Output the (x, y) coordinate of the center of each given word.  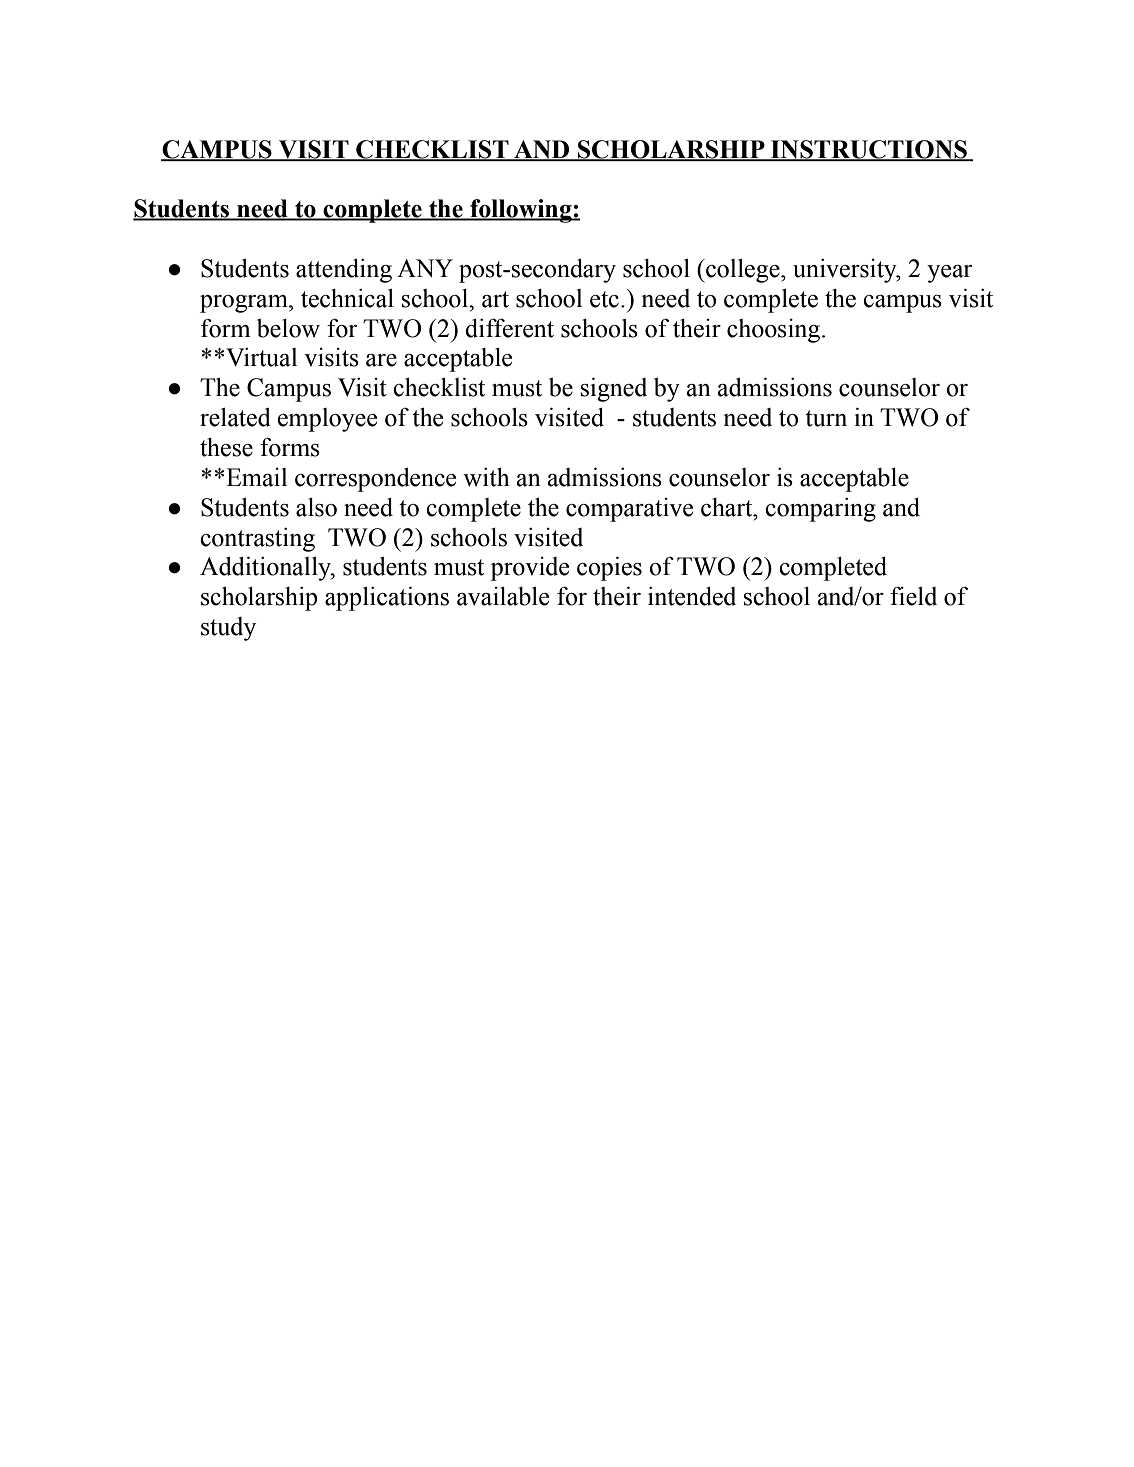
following (521, 211)
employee (327, 420)
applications (387, 599)
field (913, 596)
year (949, 274)
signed (614, 390)
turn (826, 418)
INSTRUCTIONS (869, 150)
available (503, 596)
